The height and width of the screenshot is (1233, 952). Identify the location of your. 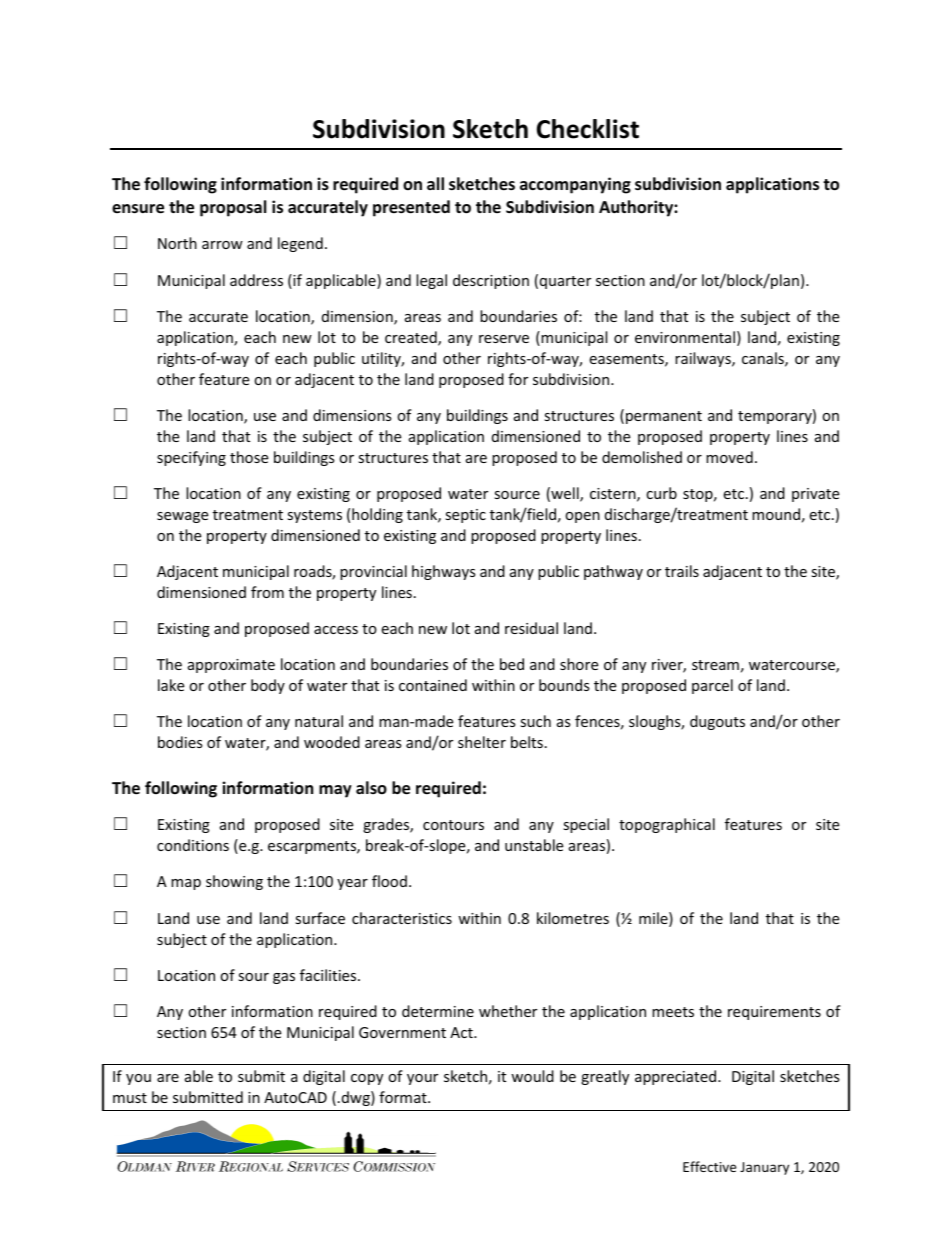
(422, 1079).
